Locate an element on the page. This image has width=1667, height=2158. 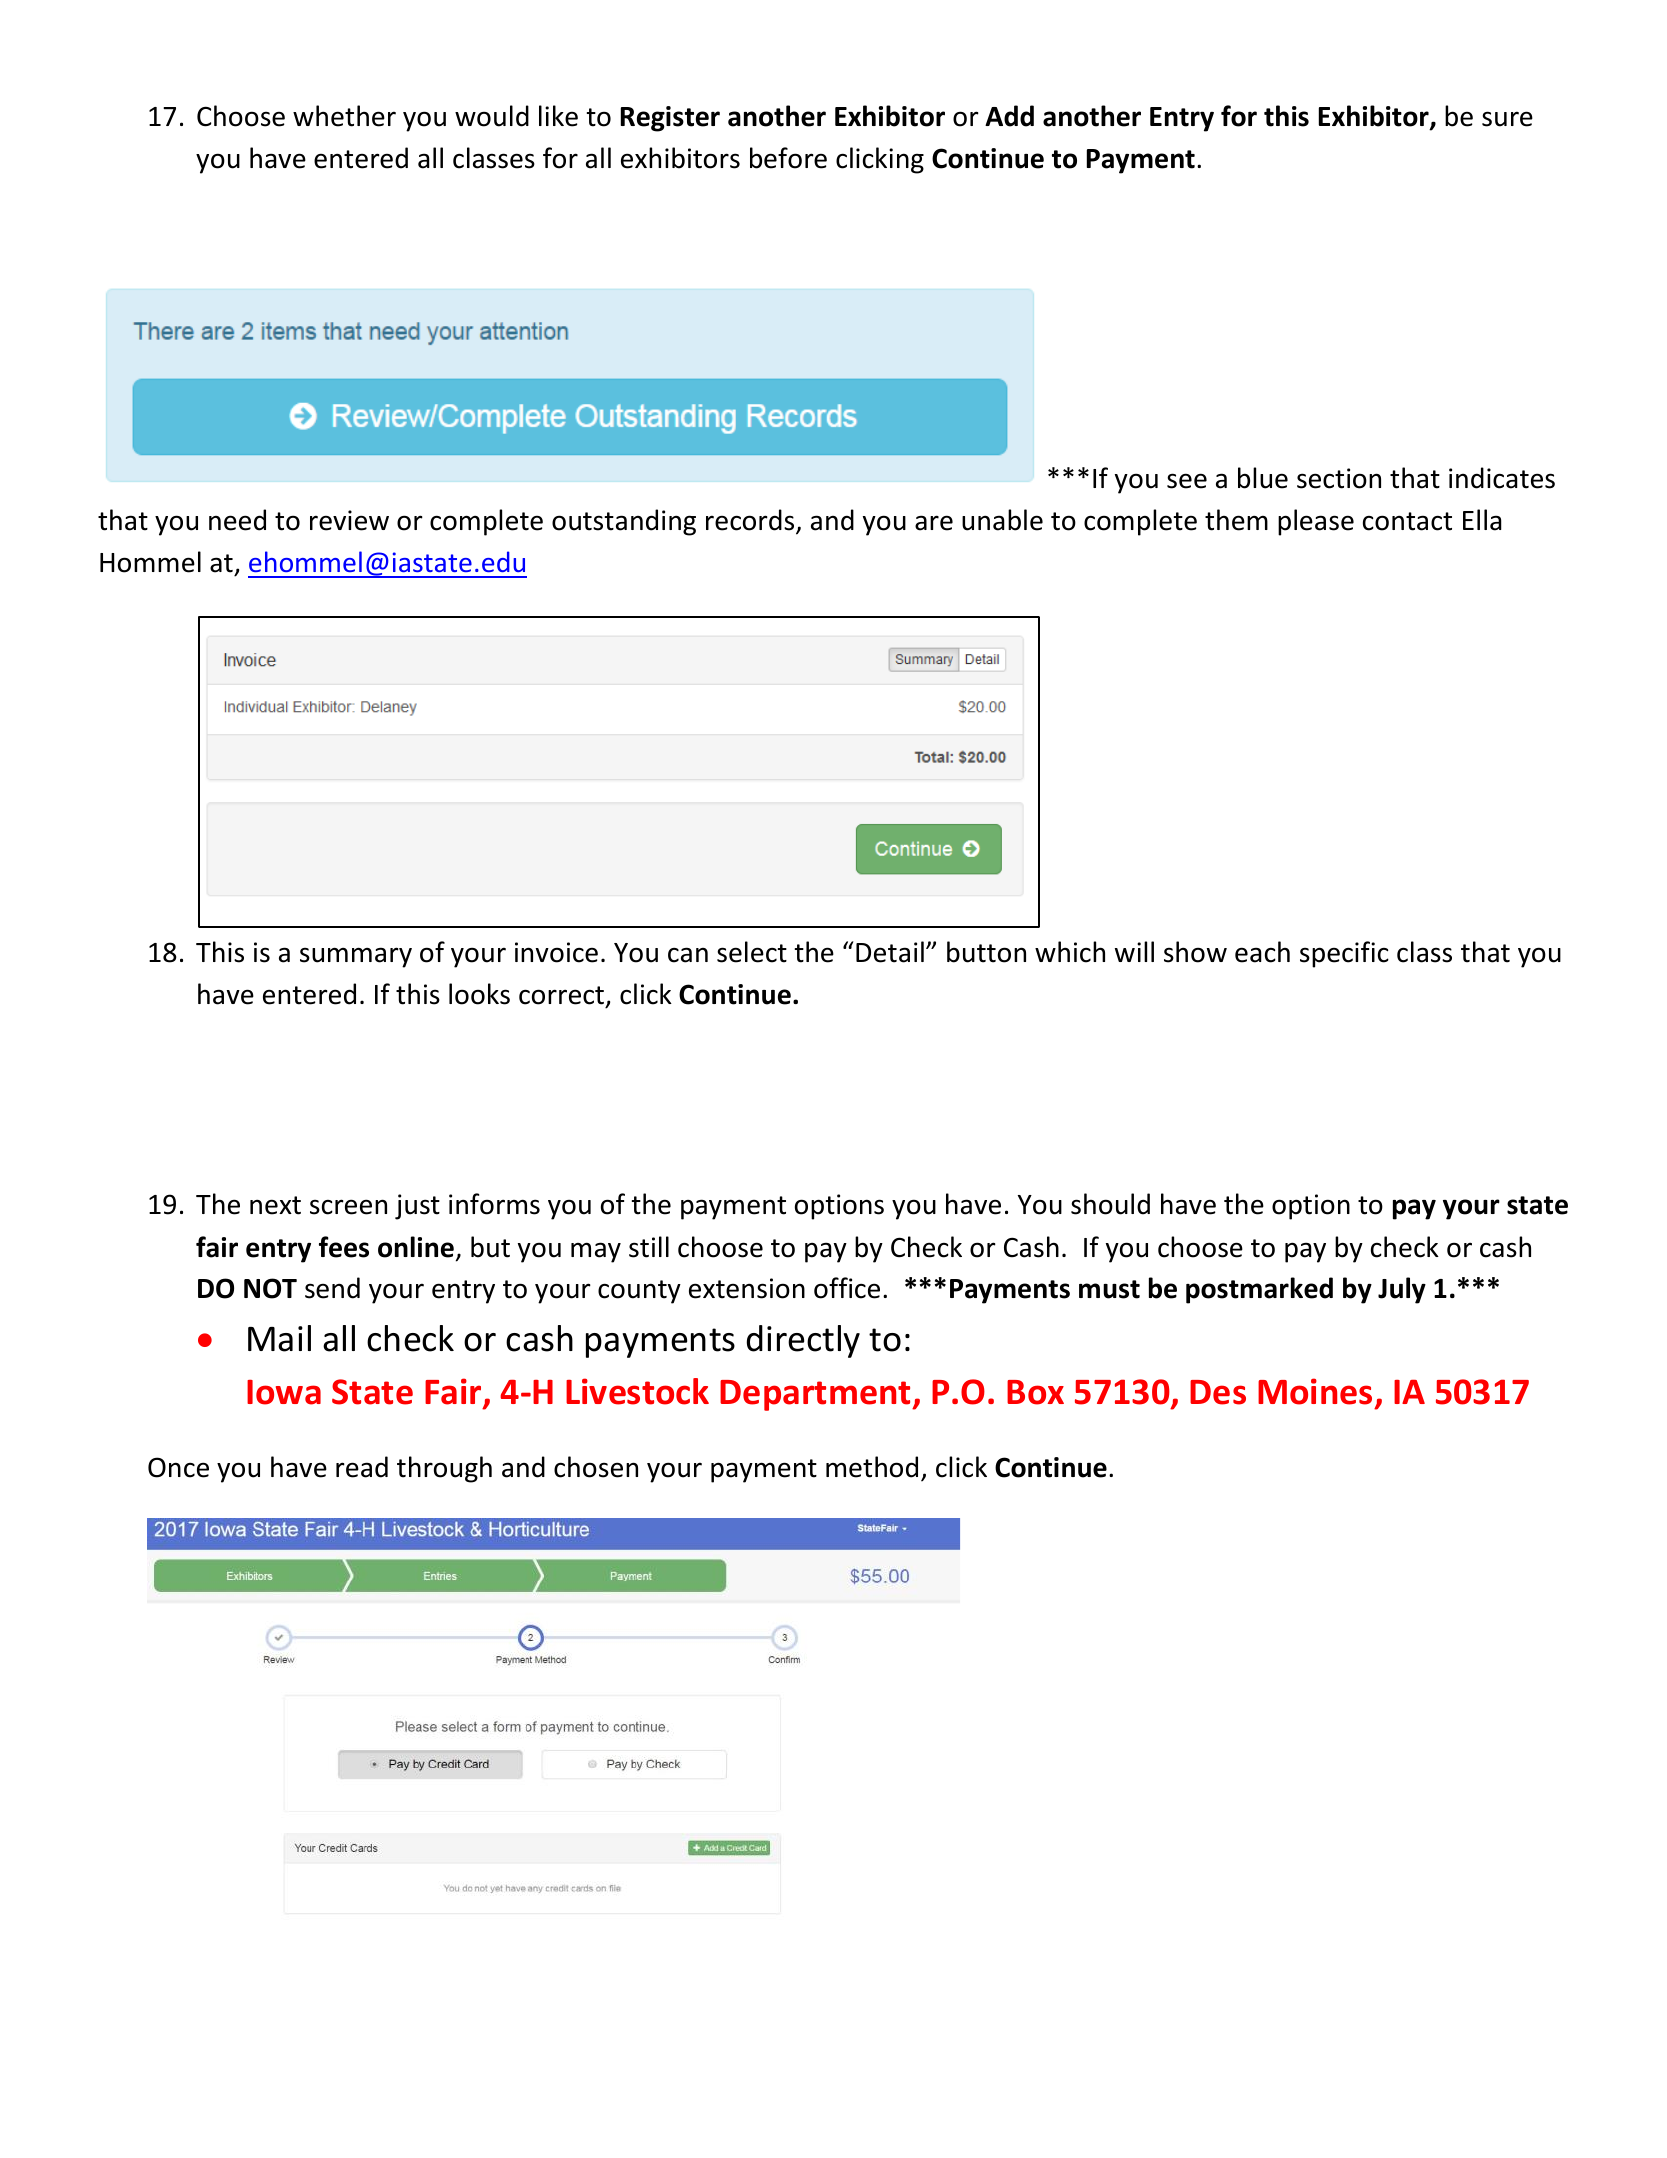
specific is located at coordinates (1344, 954).
